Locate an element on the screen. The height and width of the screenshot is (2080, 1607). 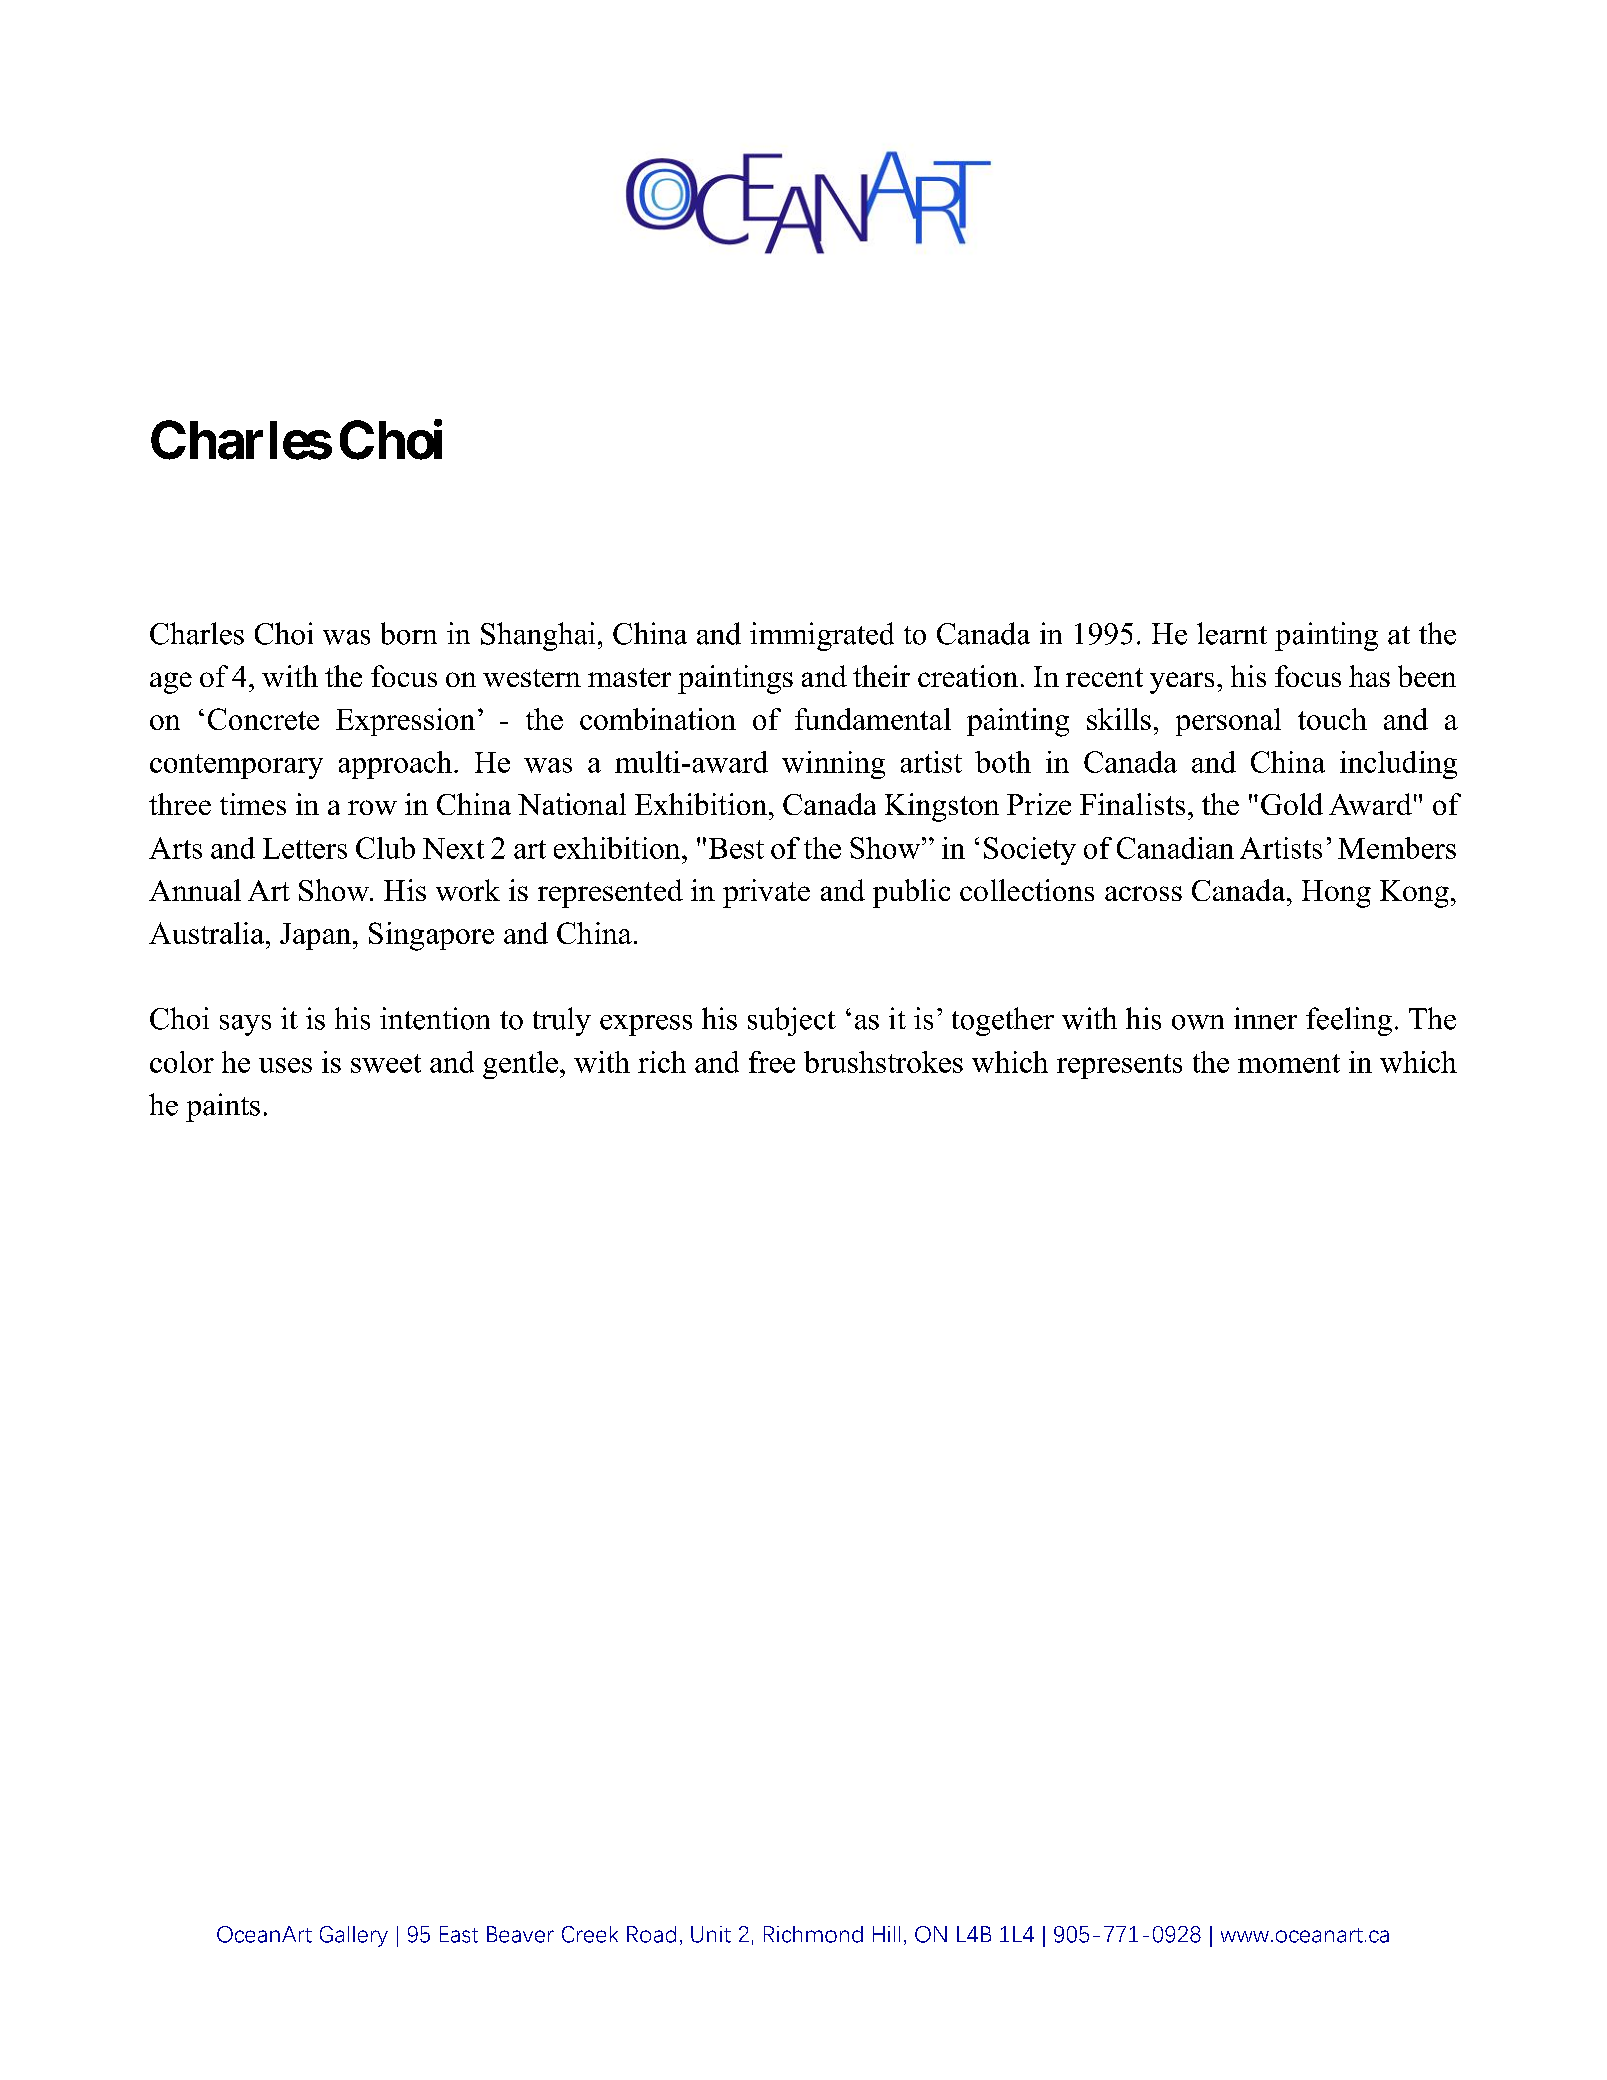
uses is located at coordinates (285, 1065).
